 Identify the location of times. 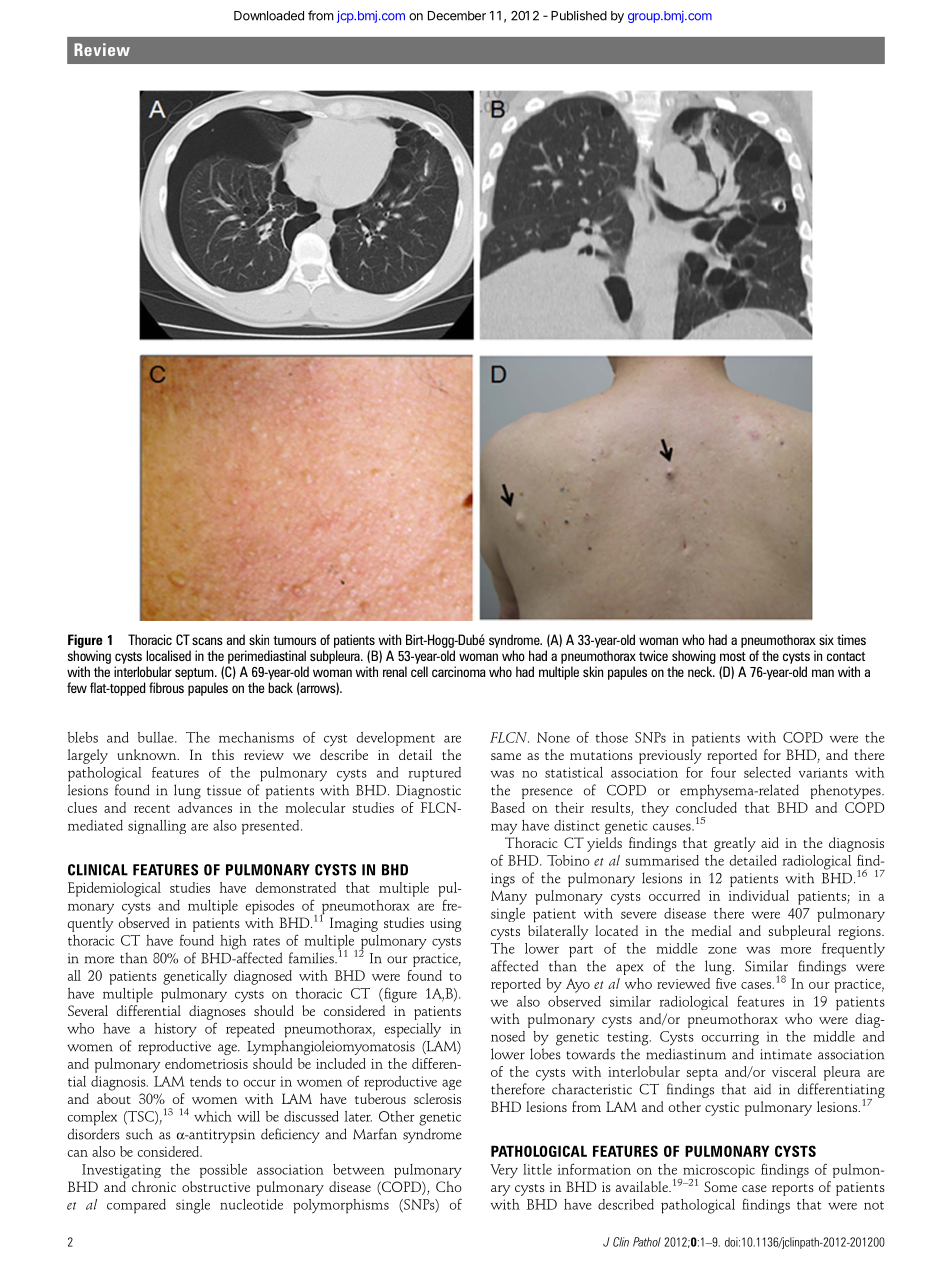
(851, 639).
